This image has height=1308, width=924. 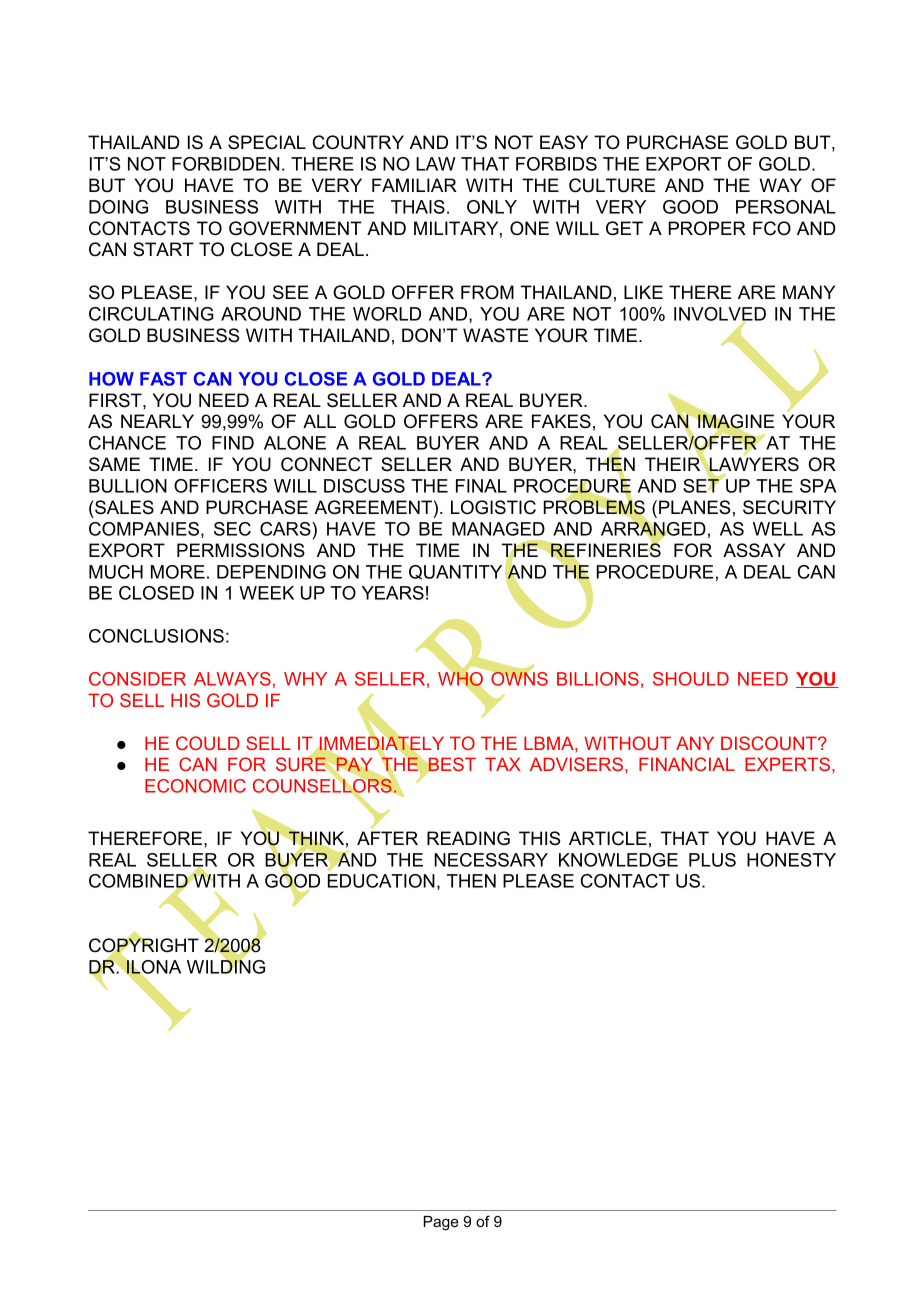 I want to click on ONLY, so click(x=492, y=207).
